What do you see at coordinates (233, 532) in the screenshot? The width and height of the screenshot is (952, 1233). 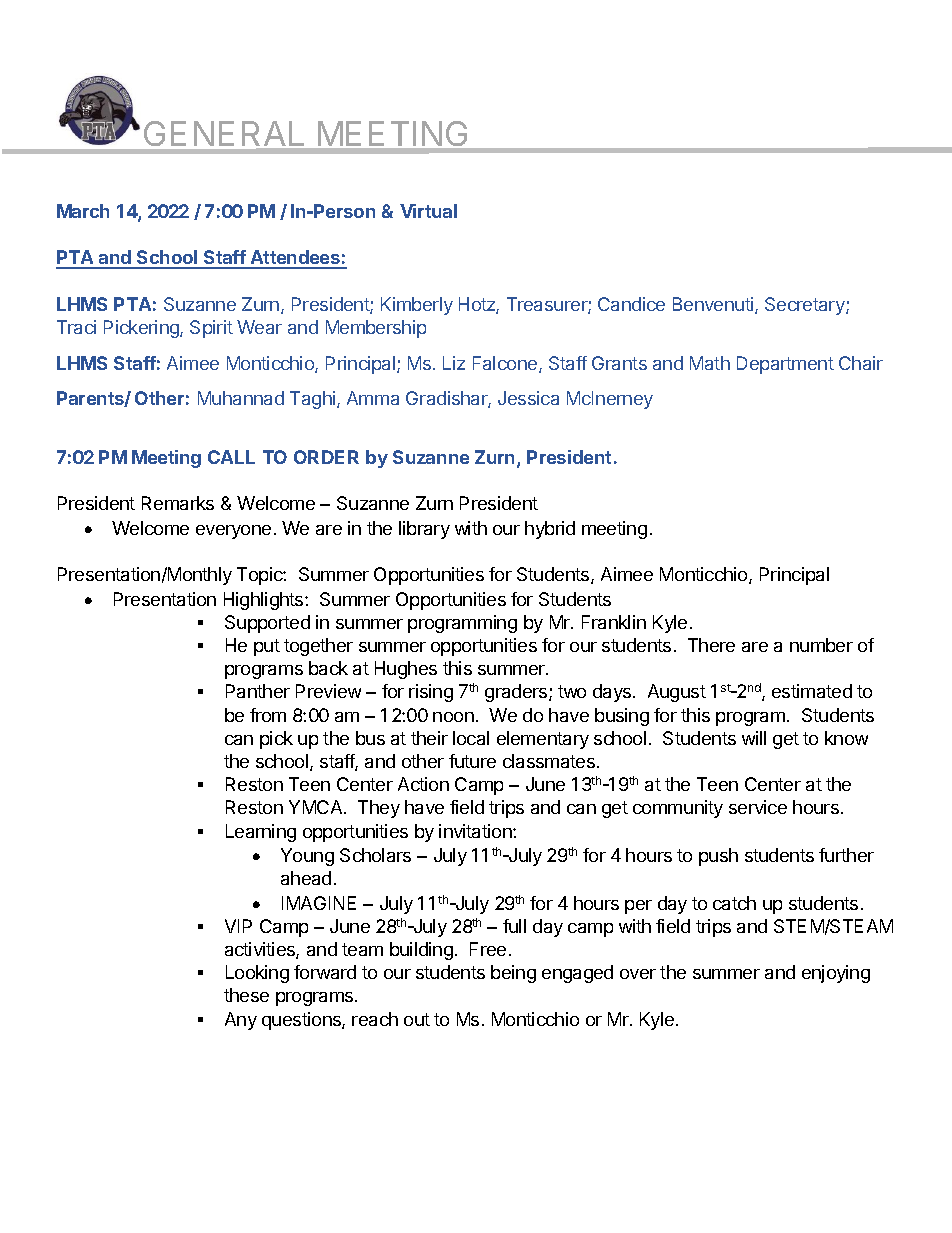 I see `everyone` at bounding box center [233, 532].
